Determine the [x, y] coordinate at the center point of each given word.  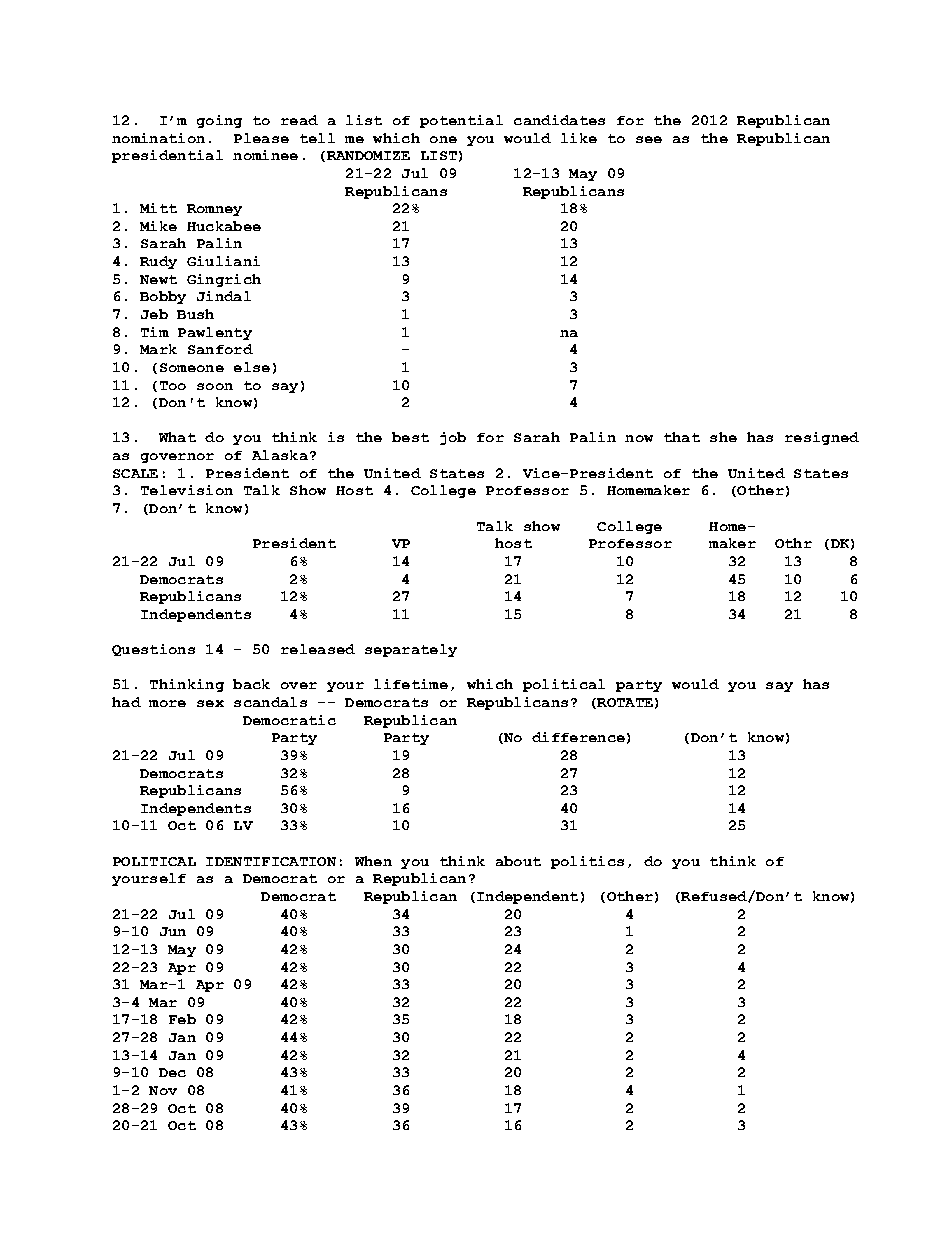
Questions [153, 650]
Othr [793, 543]
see [649, 139]
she [723, 437]
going [219, 121]
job [453, 438]
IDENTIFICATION [271, 861]
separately [411, 650]
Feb [182, 1019]
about [518, 861]
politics [587, 862]
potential [461, 121]
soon [215, 386]
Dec [172, 1072]
